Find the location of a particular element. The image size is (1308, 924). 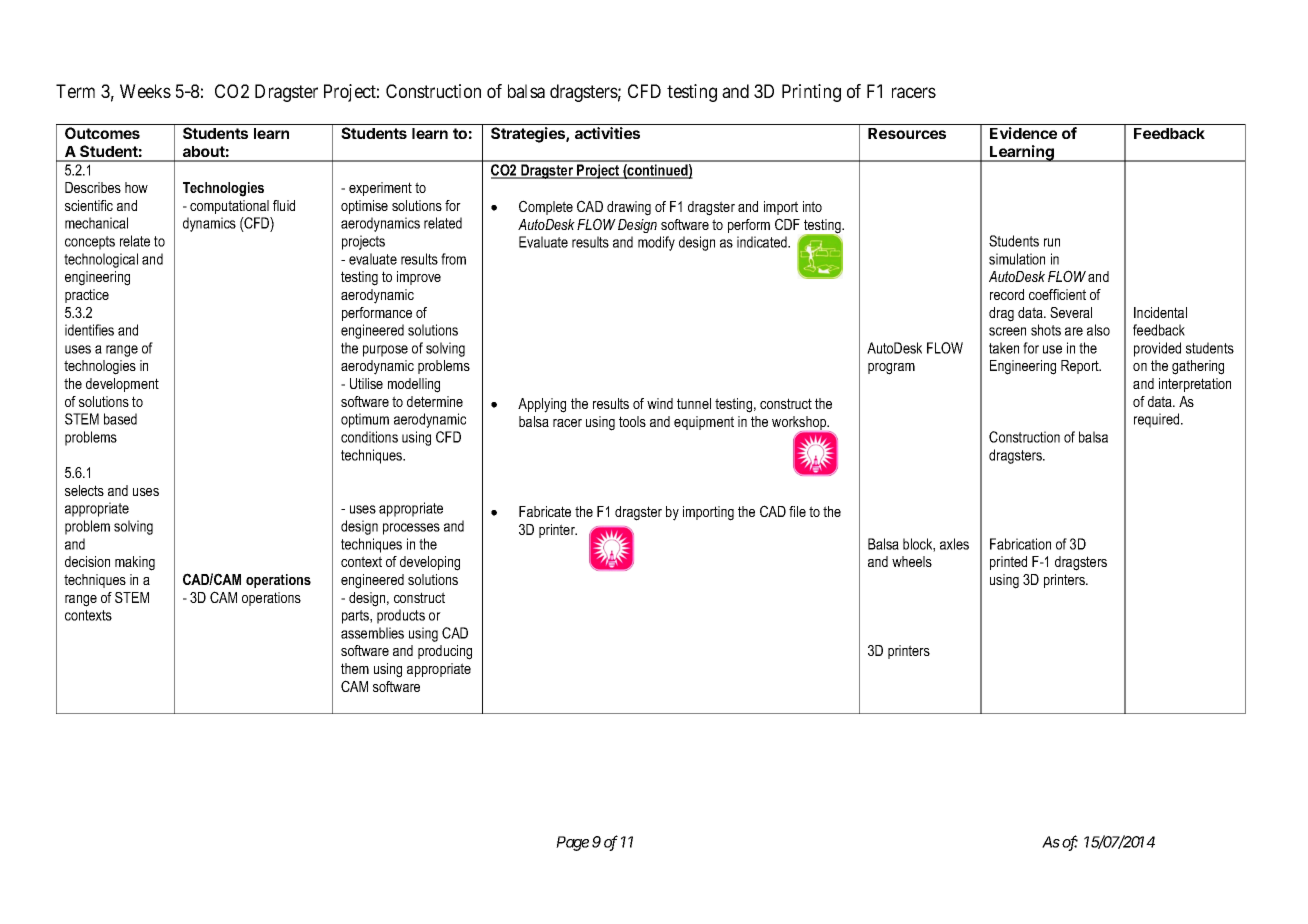

Page is located at coordinates (572, 843).
